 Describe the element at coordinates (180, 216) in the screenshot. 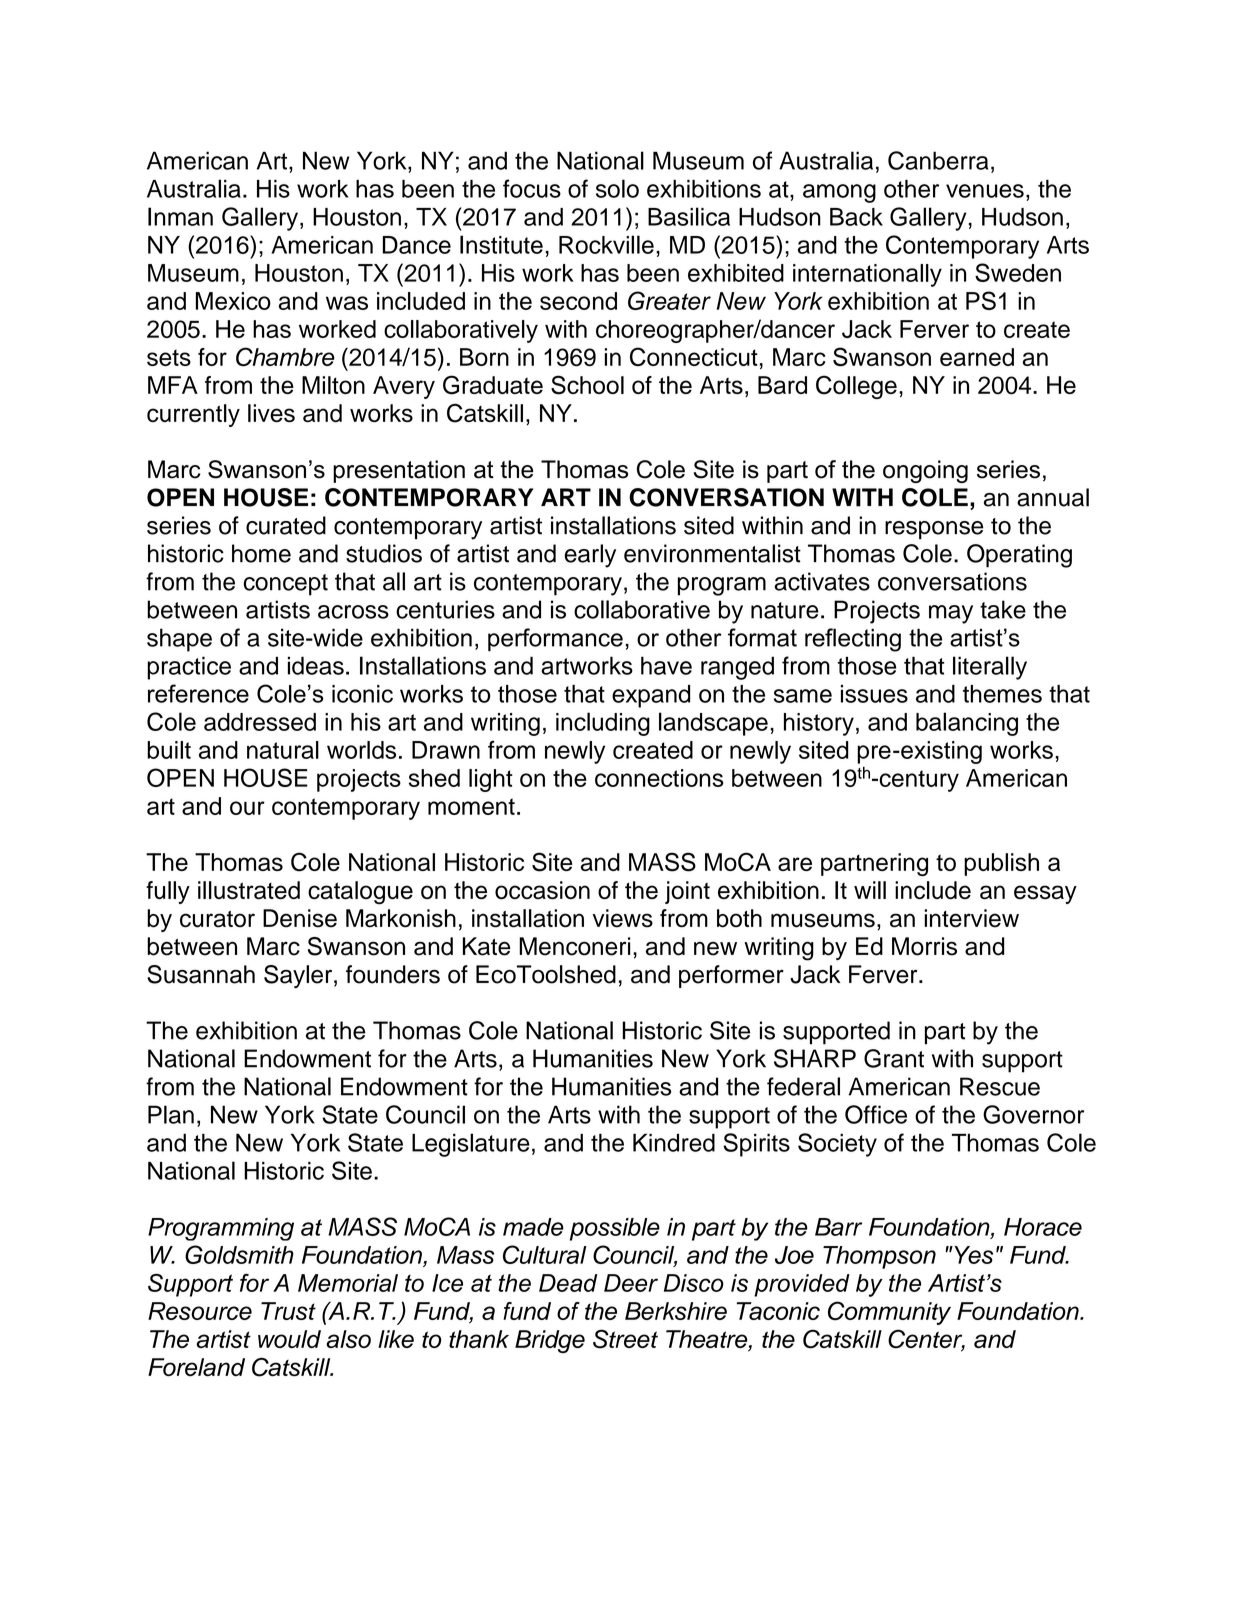

I see `Inman` at that location.
